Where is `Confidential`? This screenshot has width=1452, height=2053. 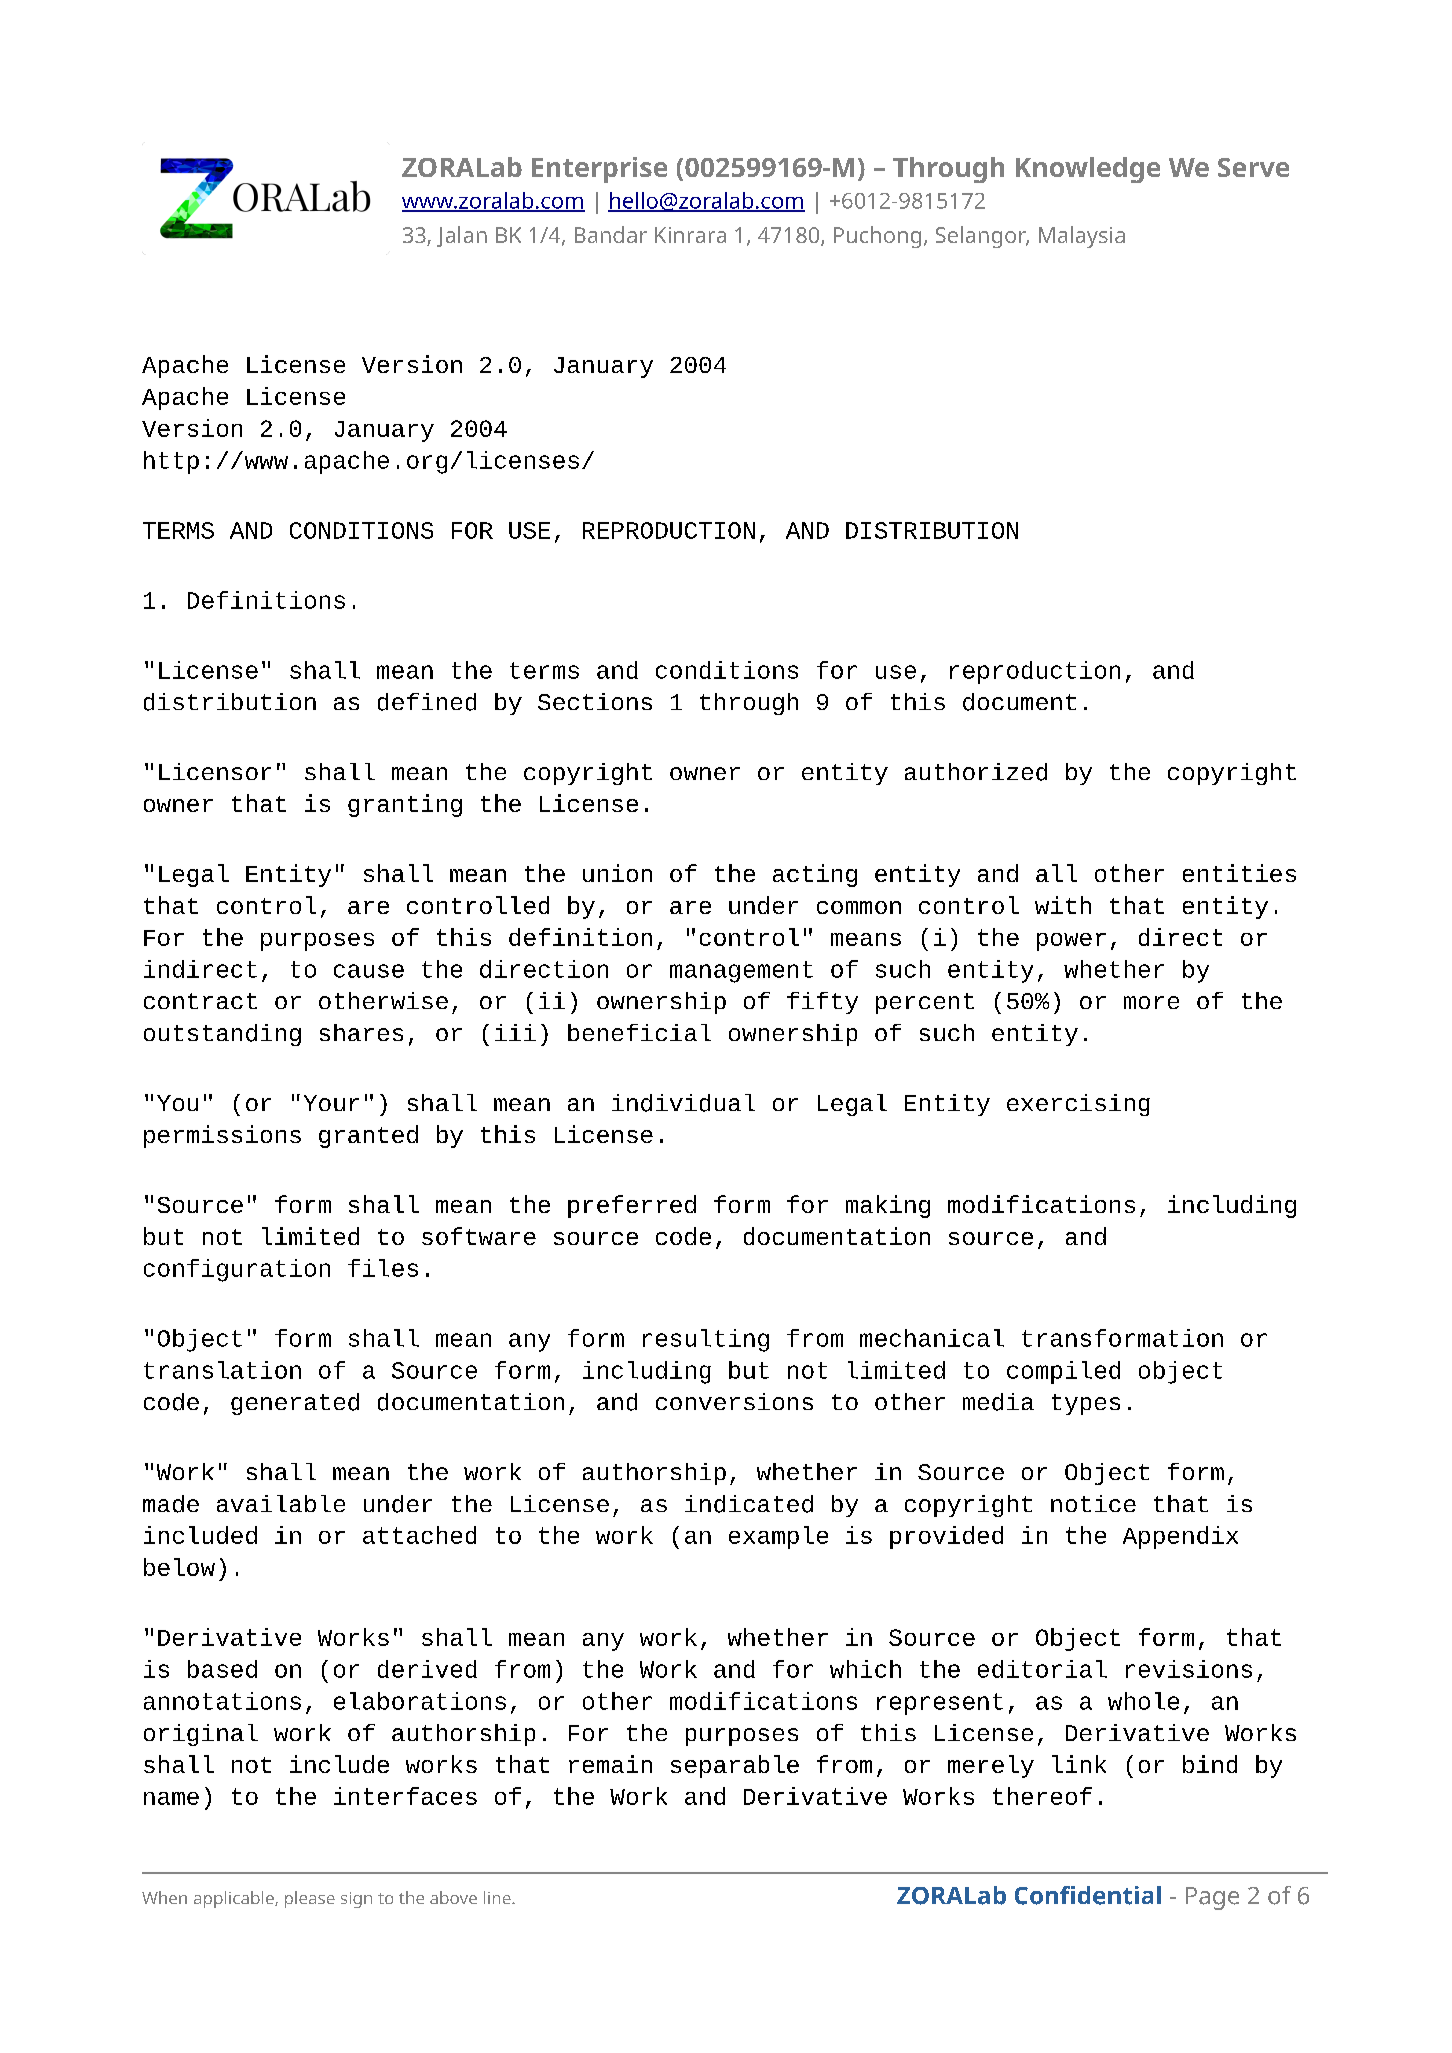 Confidential is located at coordinates (1088, 1895).
